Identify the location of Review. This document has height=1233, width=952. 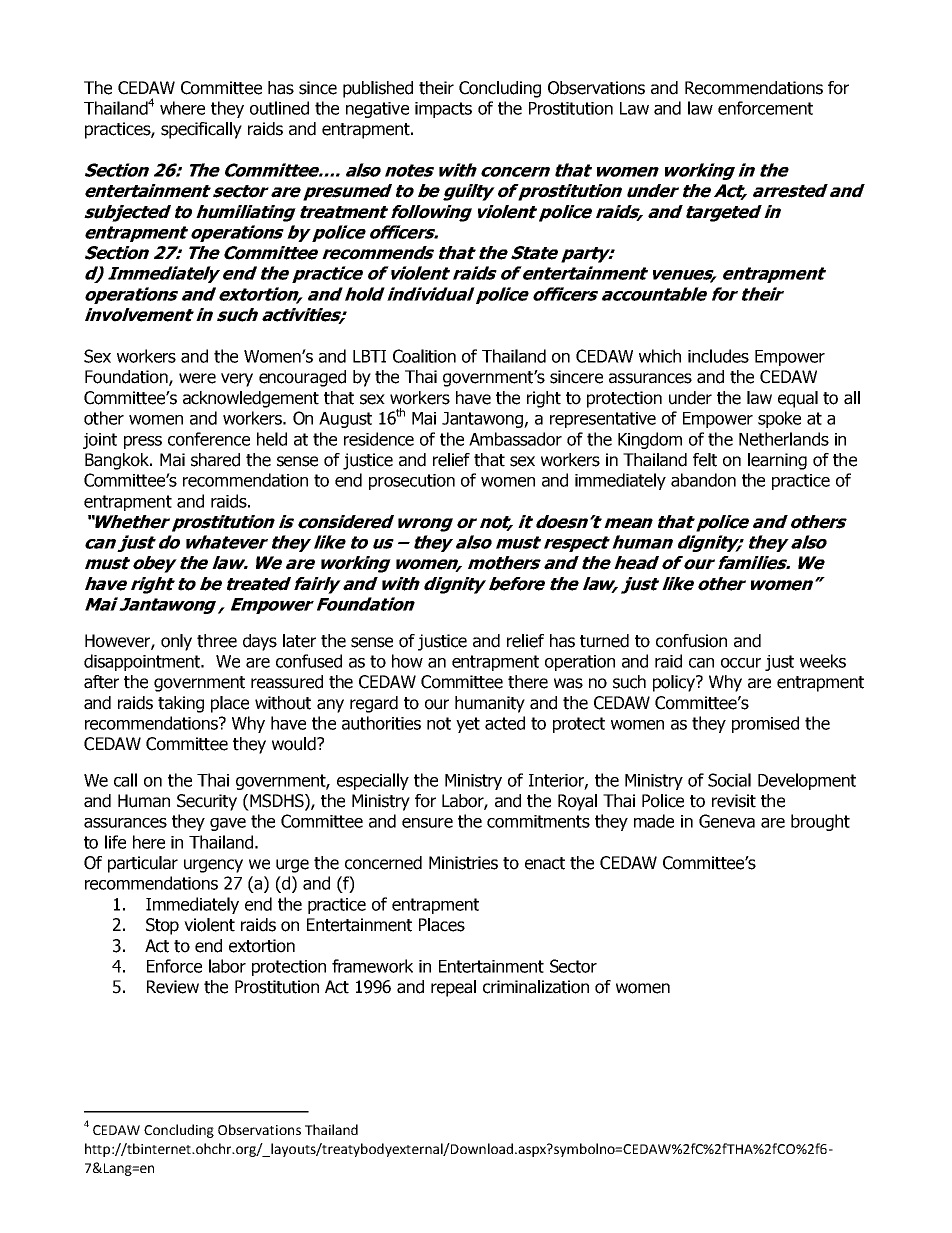
(173, 987).
